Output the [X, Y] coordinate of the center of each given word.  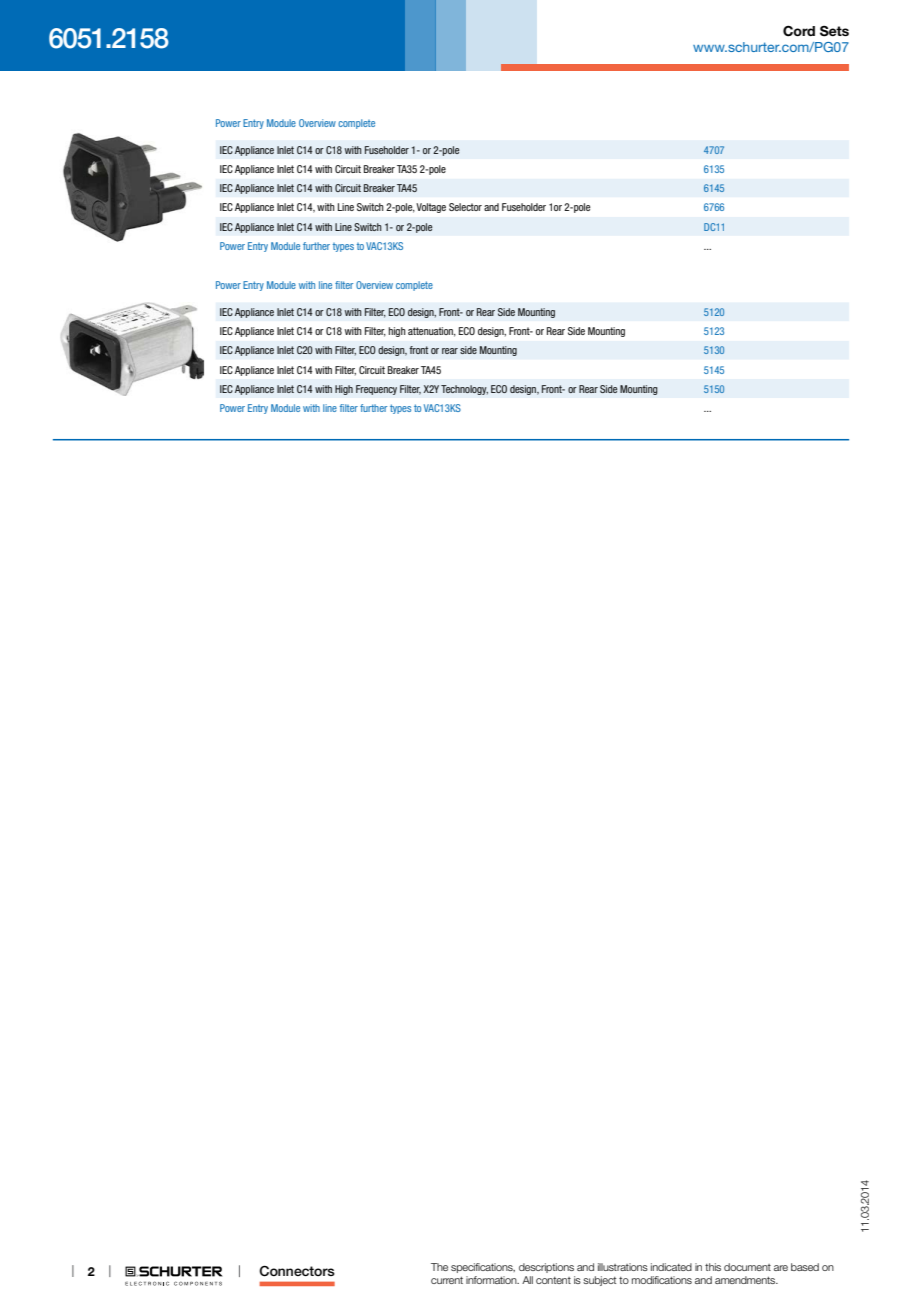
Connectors [297, 1271]
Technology [464, 390]
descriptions [546, 1268]
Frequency [376, 390]
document [747, 1267]
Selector [465, 207]
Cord [799, 31]
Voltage [431, 208]
